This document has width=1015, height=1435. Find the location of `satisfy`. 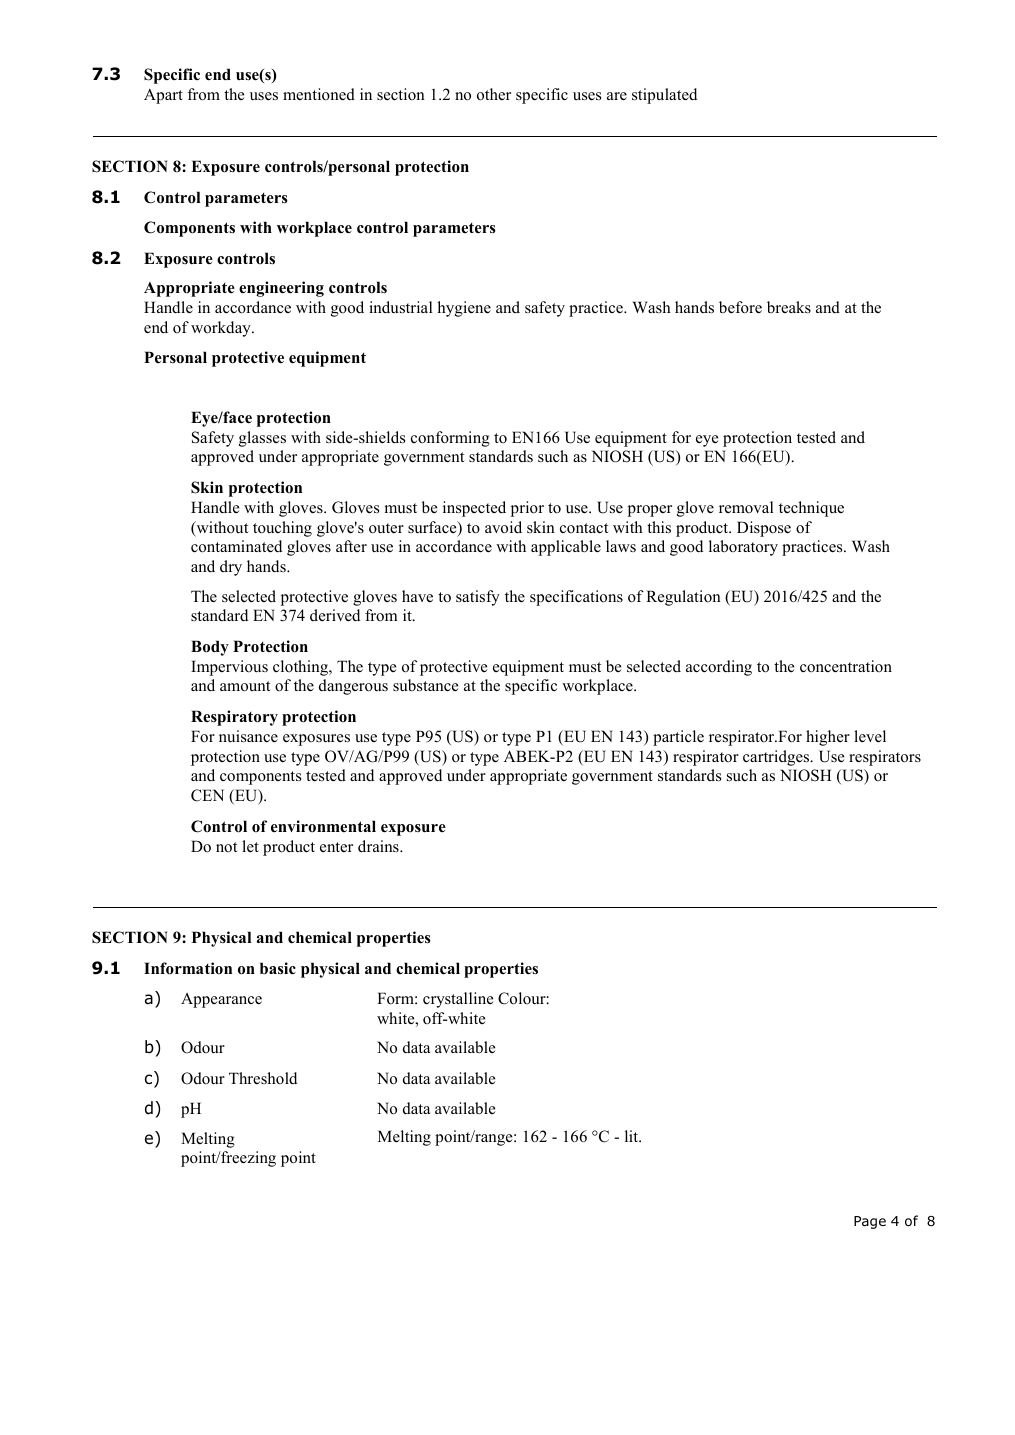

satisfy is located at coordinates (478, 598).
